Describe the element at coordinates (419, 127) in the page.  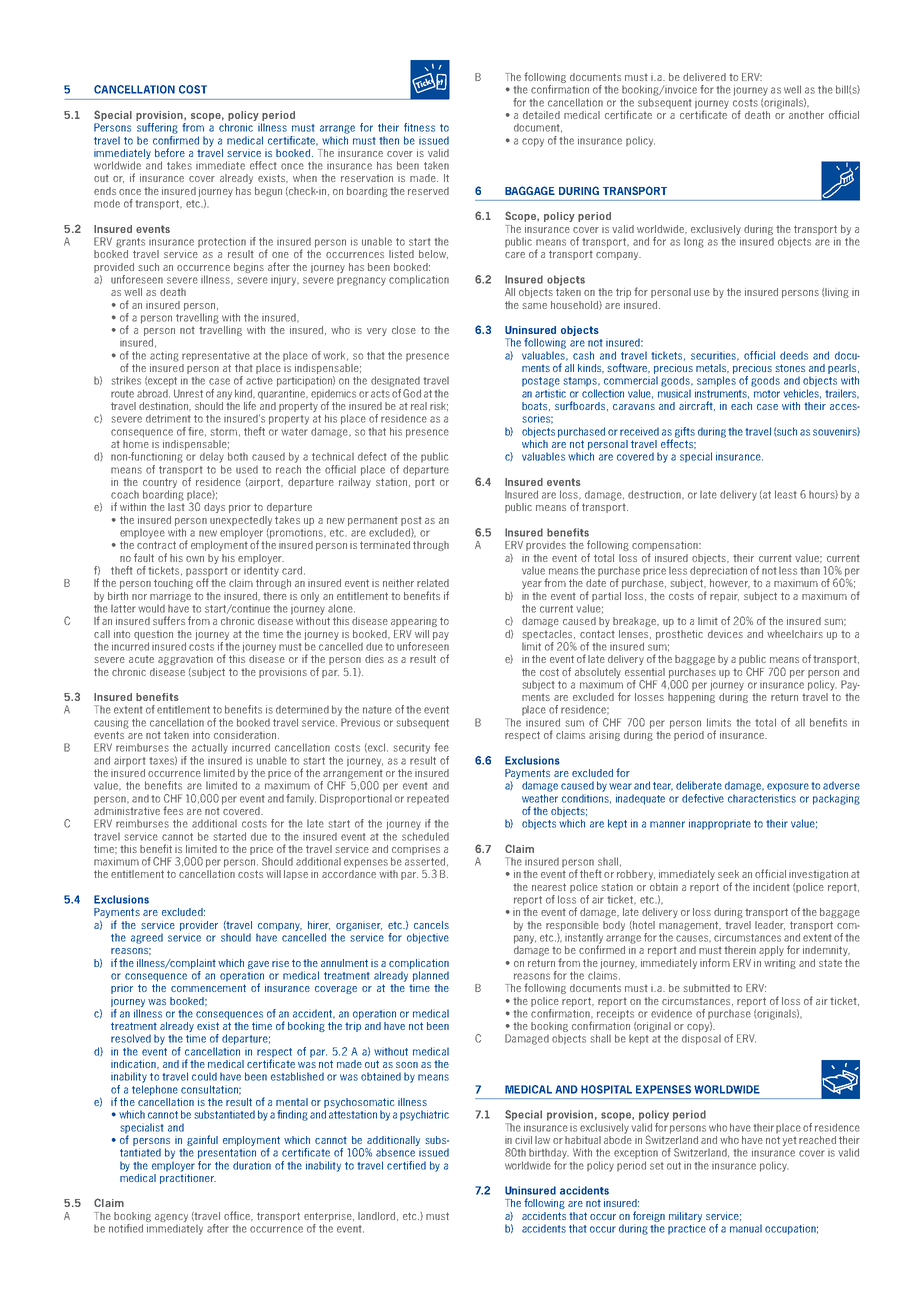
I see `fitness` at that location.
